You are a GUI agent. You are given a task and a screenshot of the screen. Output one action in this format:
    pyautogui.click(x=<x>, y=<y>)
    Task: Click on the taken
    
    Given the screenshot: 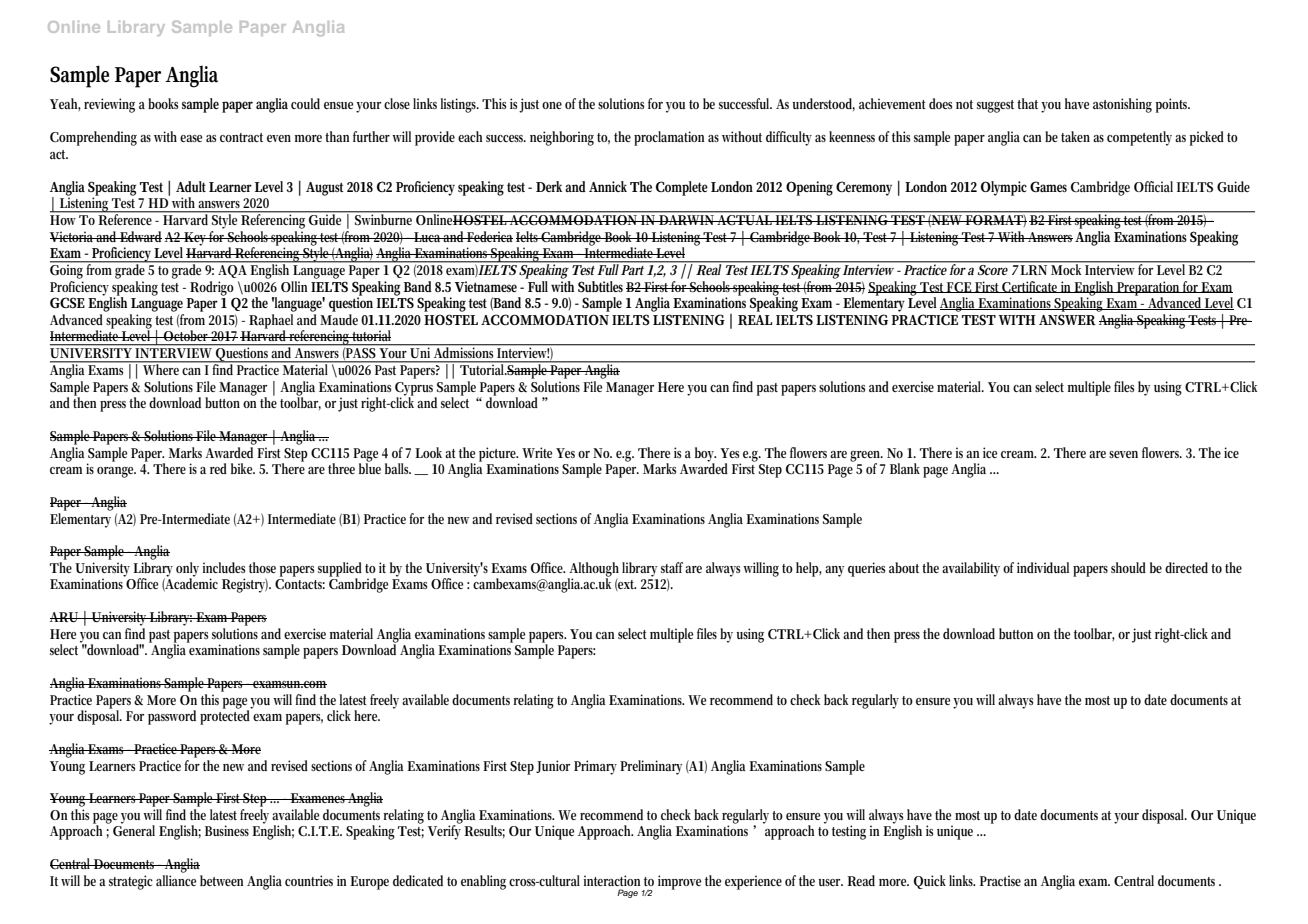 What is the action you would take?
    pyautogui.click(x=1075, y=136)
